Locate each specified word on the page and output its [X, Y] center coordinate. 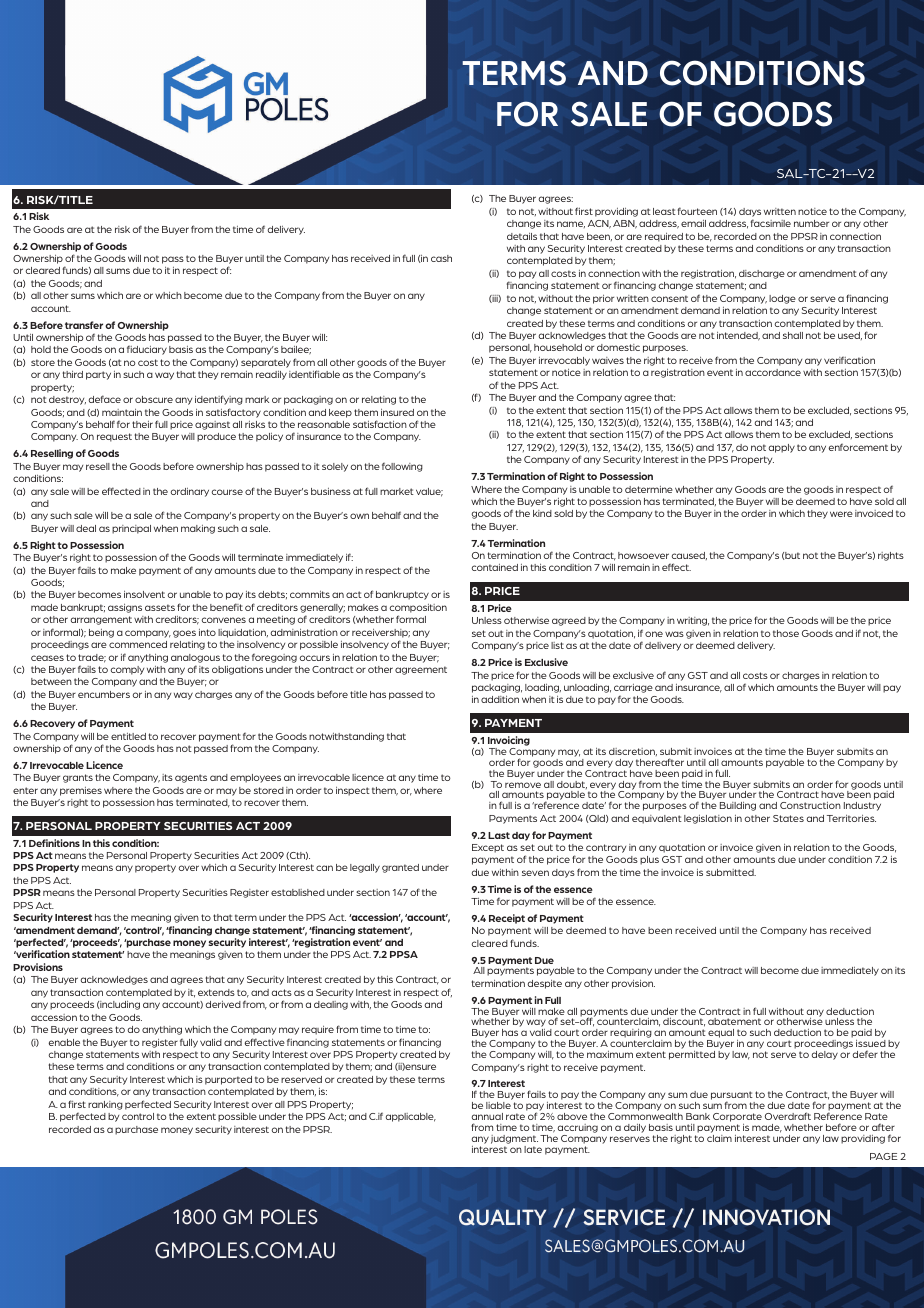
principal [131, 529]
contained [495, 567]
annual [487, 1116]
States [788, 818]
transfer [84, 325]
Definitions [54, 843]
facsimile [771, 223]
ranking [105, 1105]
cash [441, 258]
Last [499, 835]
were [841, 514]
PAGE [884, 1156]
